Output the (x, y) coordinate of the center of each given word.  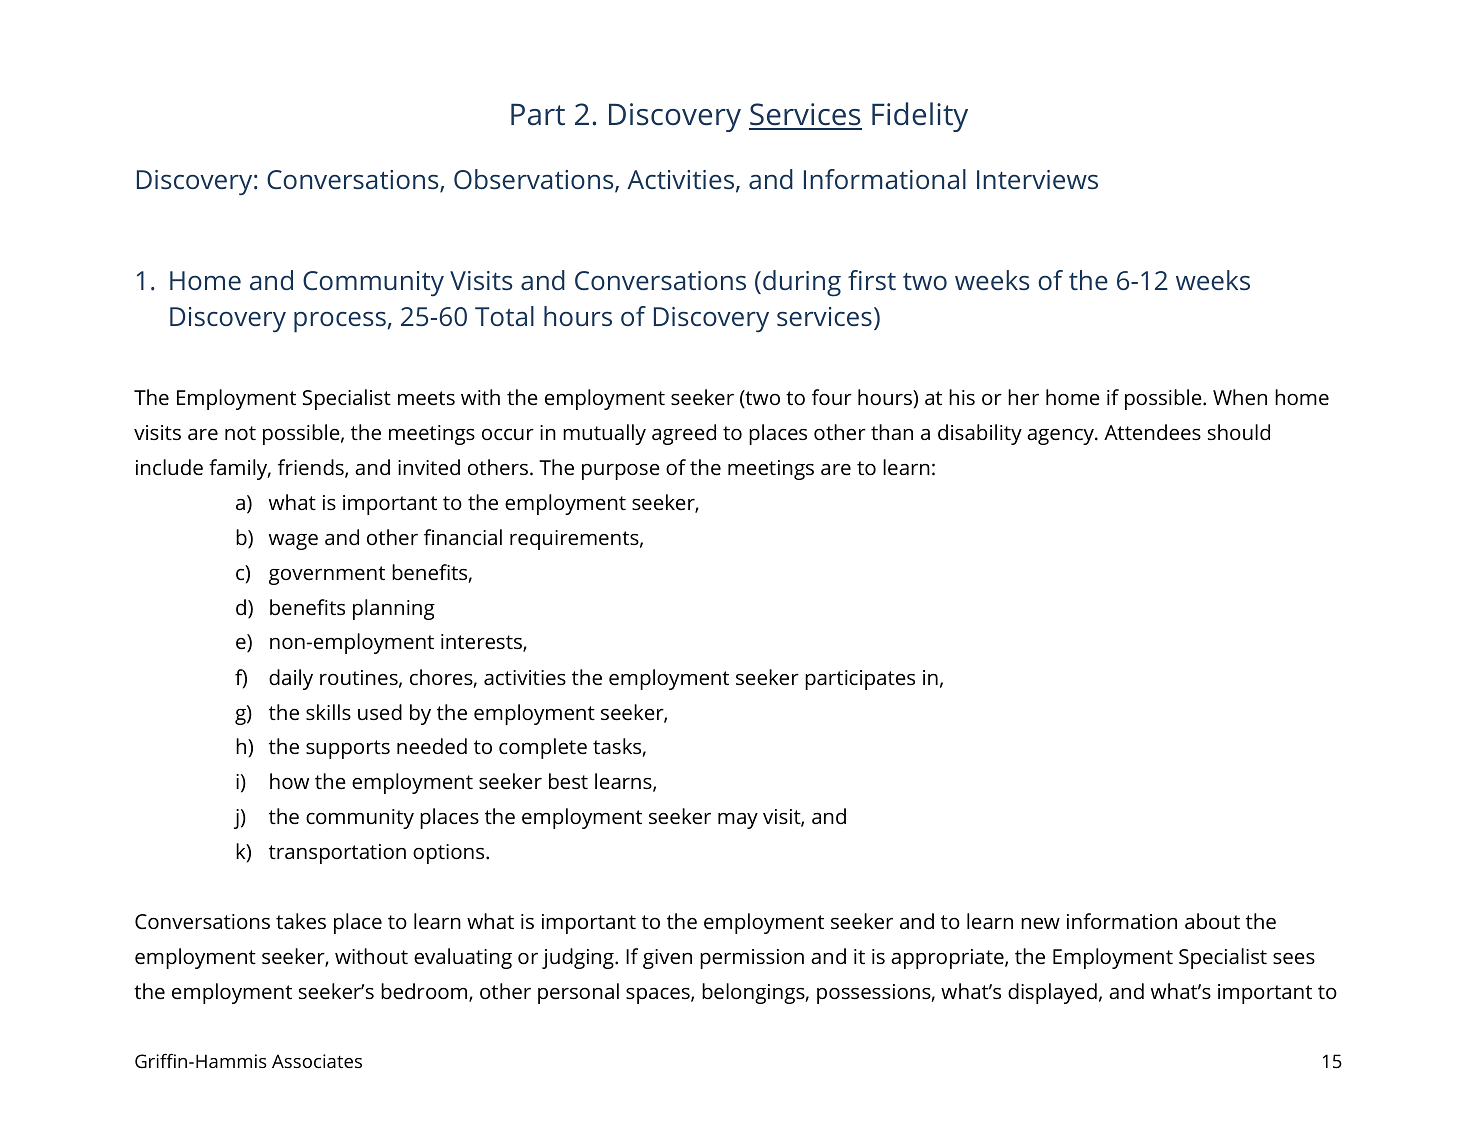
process (340, 322)
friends (312, 468)
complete (543, 748)
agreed (684, 434)
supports (348, 749)
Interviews (1037, 179)
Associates (317, 1061)
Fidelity (920, 117)
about (1212, 921)
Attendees (1152, 432)
